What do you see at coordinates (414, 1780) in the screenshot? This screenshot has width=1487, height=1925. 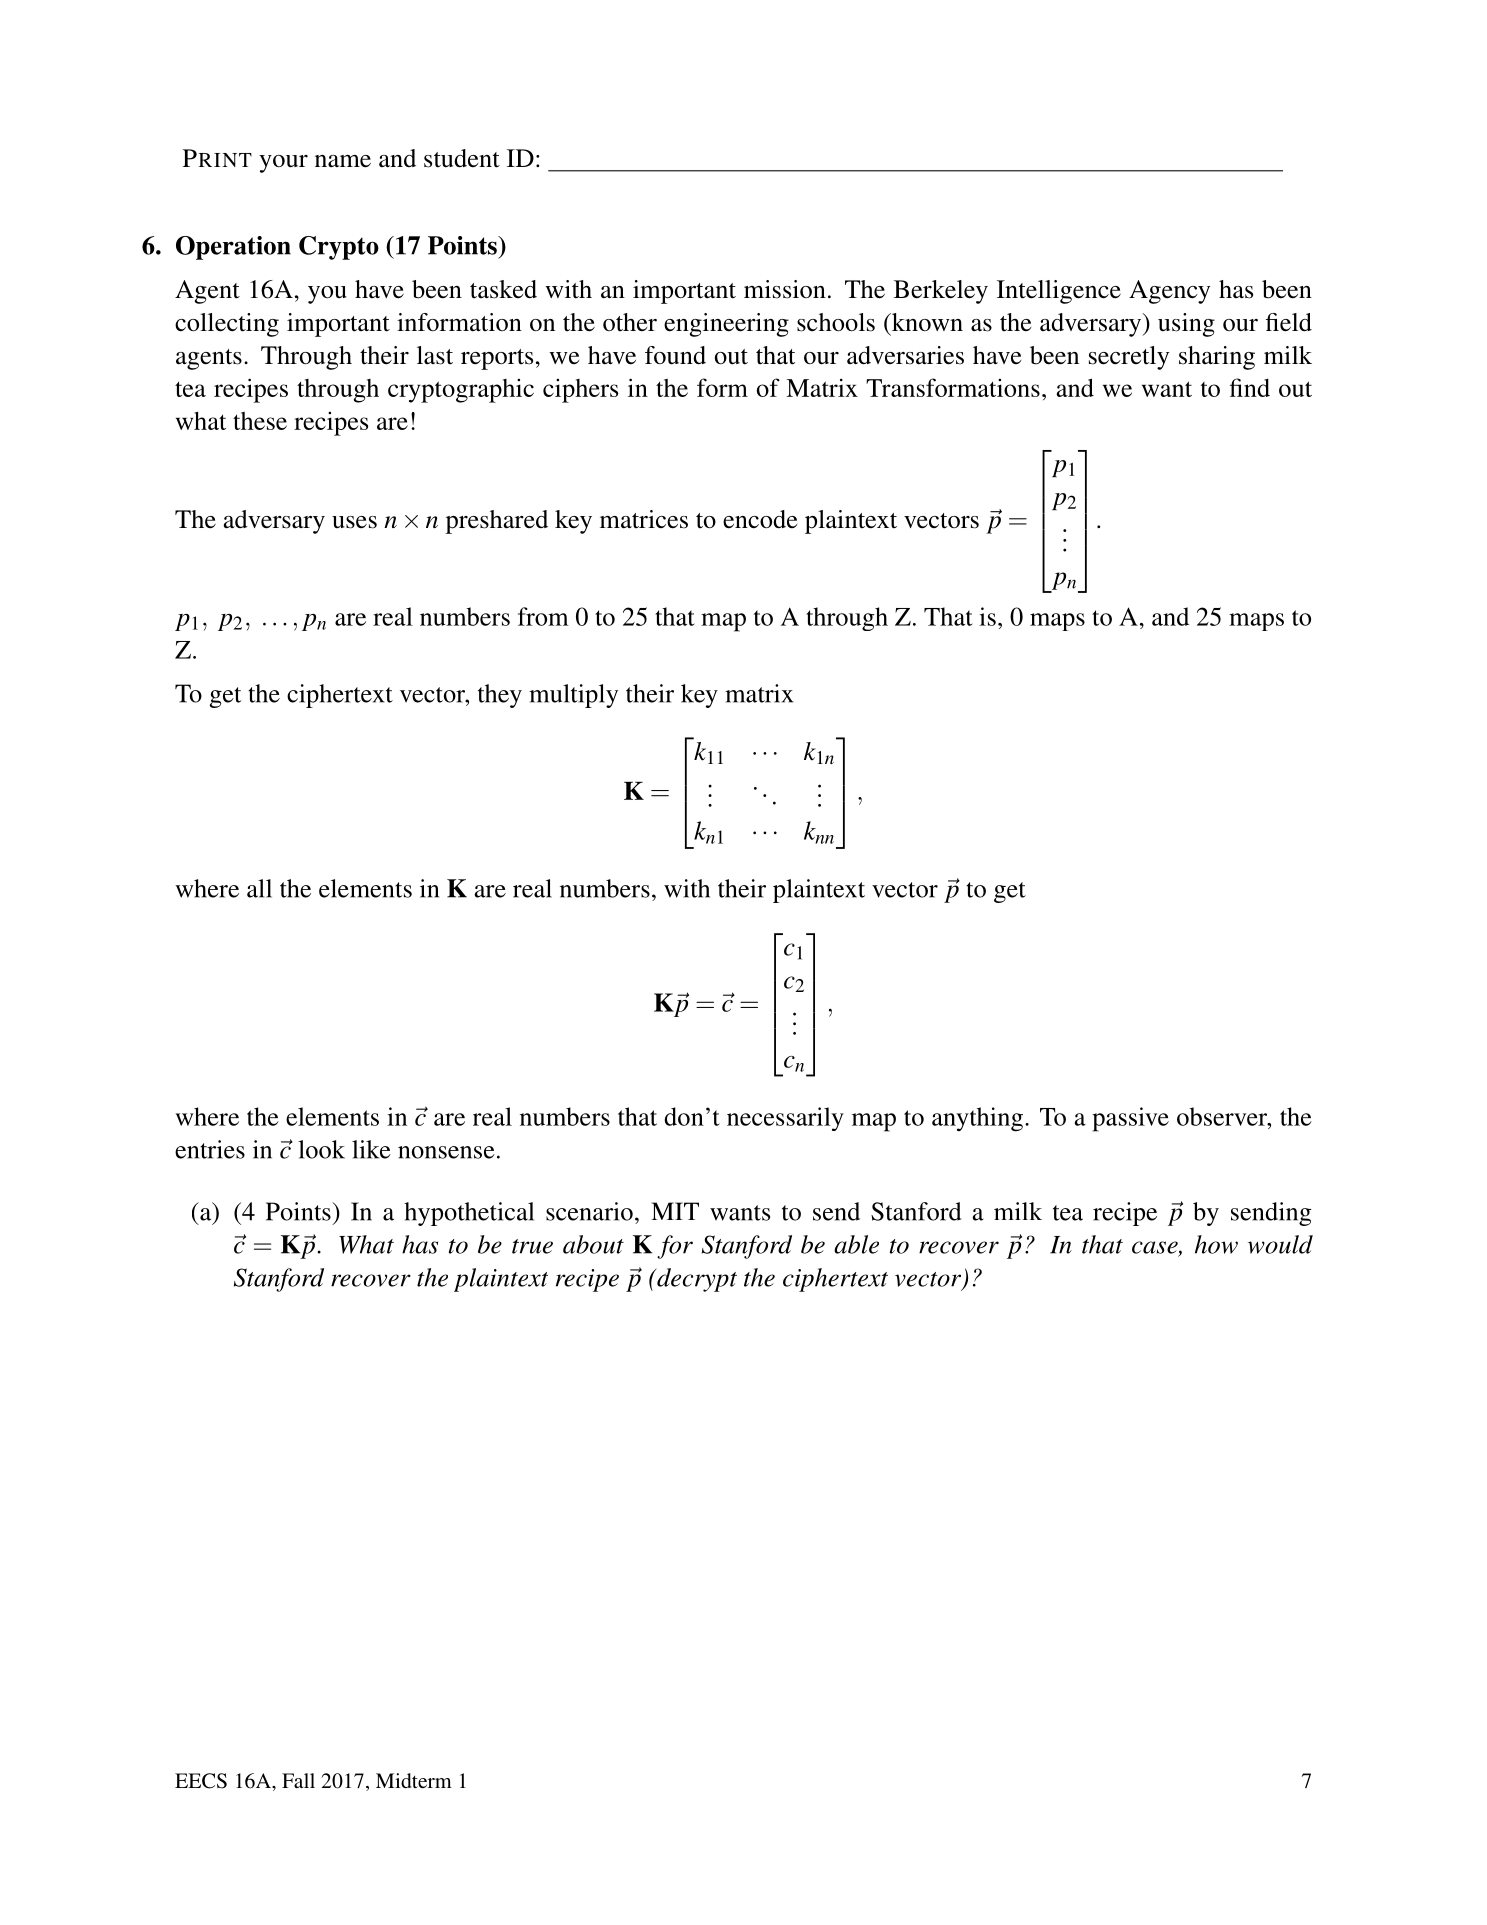 I see `Midterm` at bounding box center [414, 1780].
